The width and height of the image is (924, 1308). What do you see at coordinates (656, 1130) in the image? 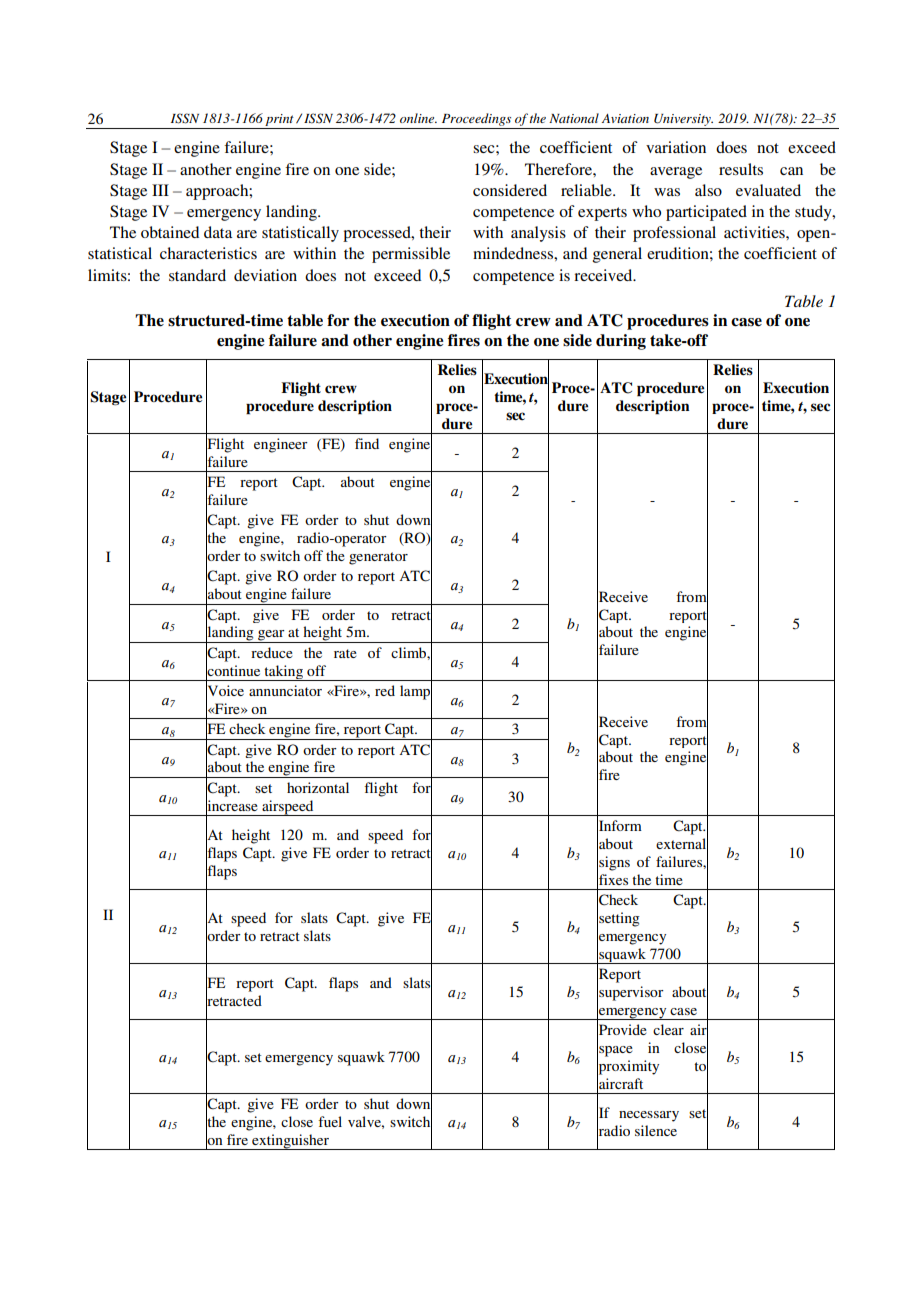
I see `silence` at bounding box center [656, 1130].
